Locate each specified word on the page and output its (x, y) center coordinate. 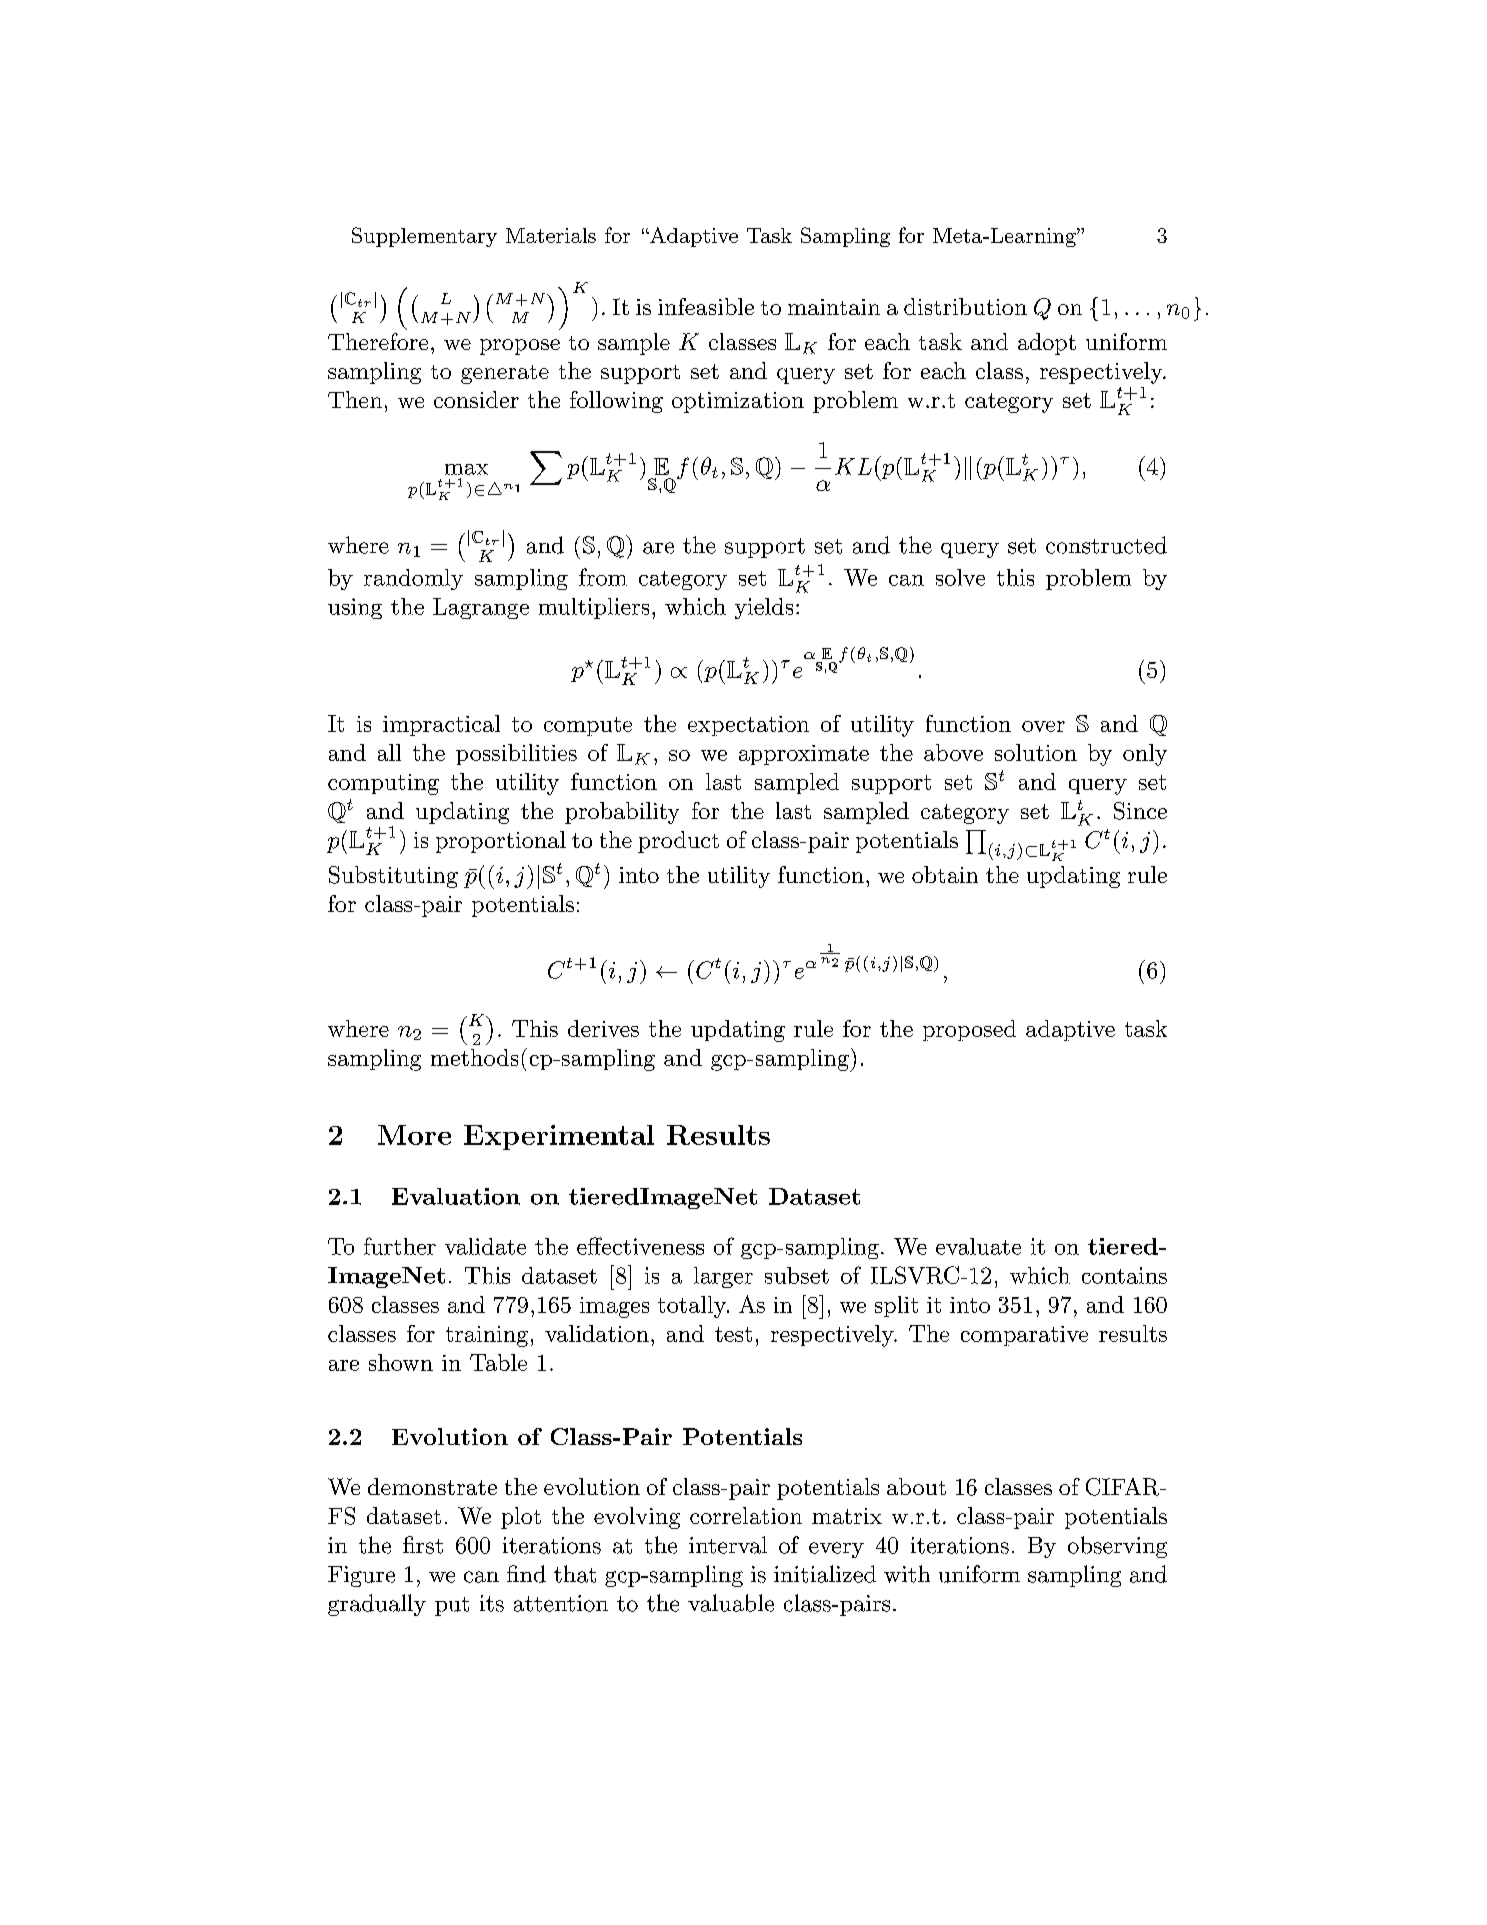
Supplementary (424, 237)
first (423, 1545)
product (678, 842)
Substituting (393, 877)
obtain (945, 874)
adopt (1047, 344)
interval (728, 1545)
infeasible (706, 306)
